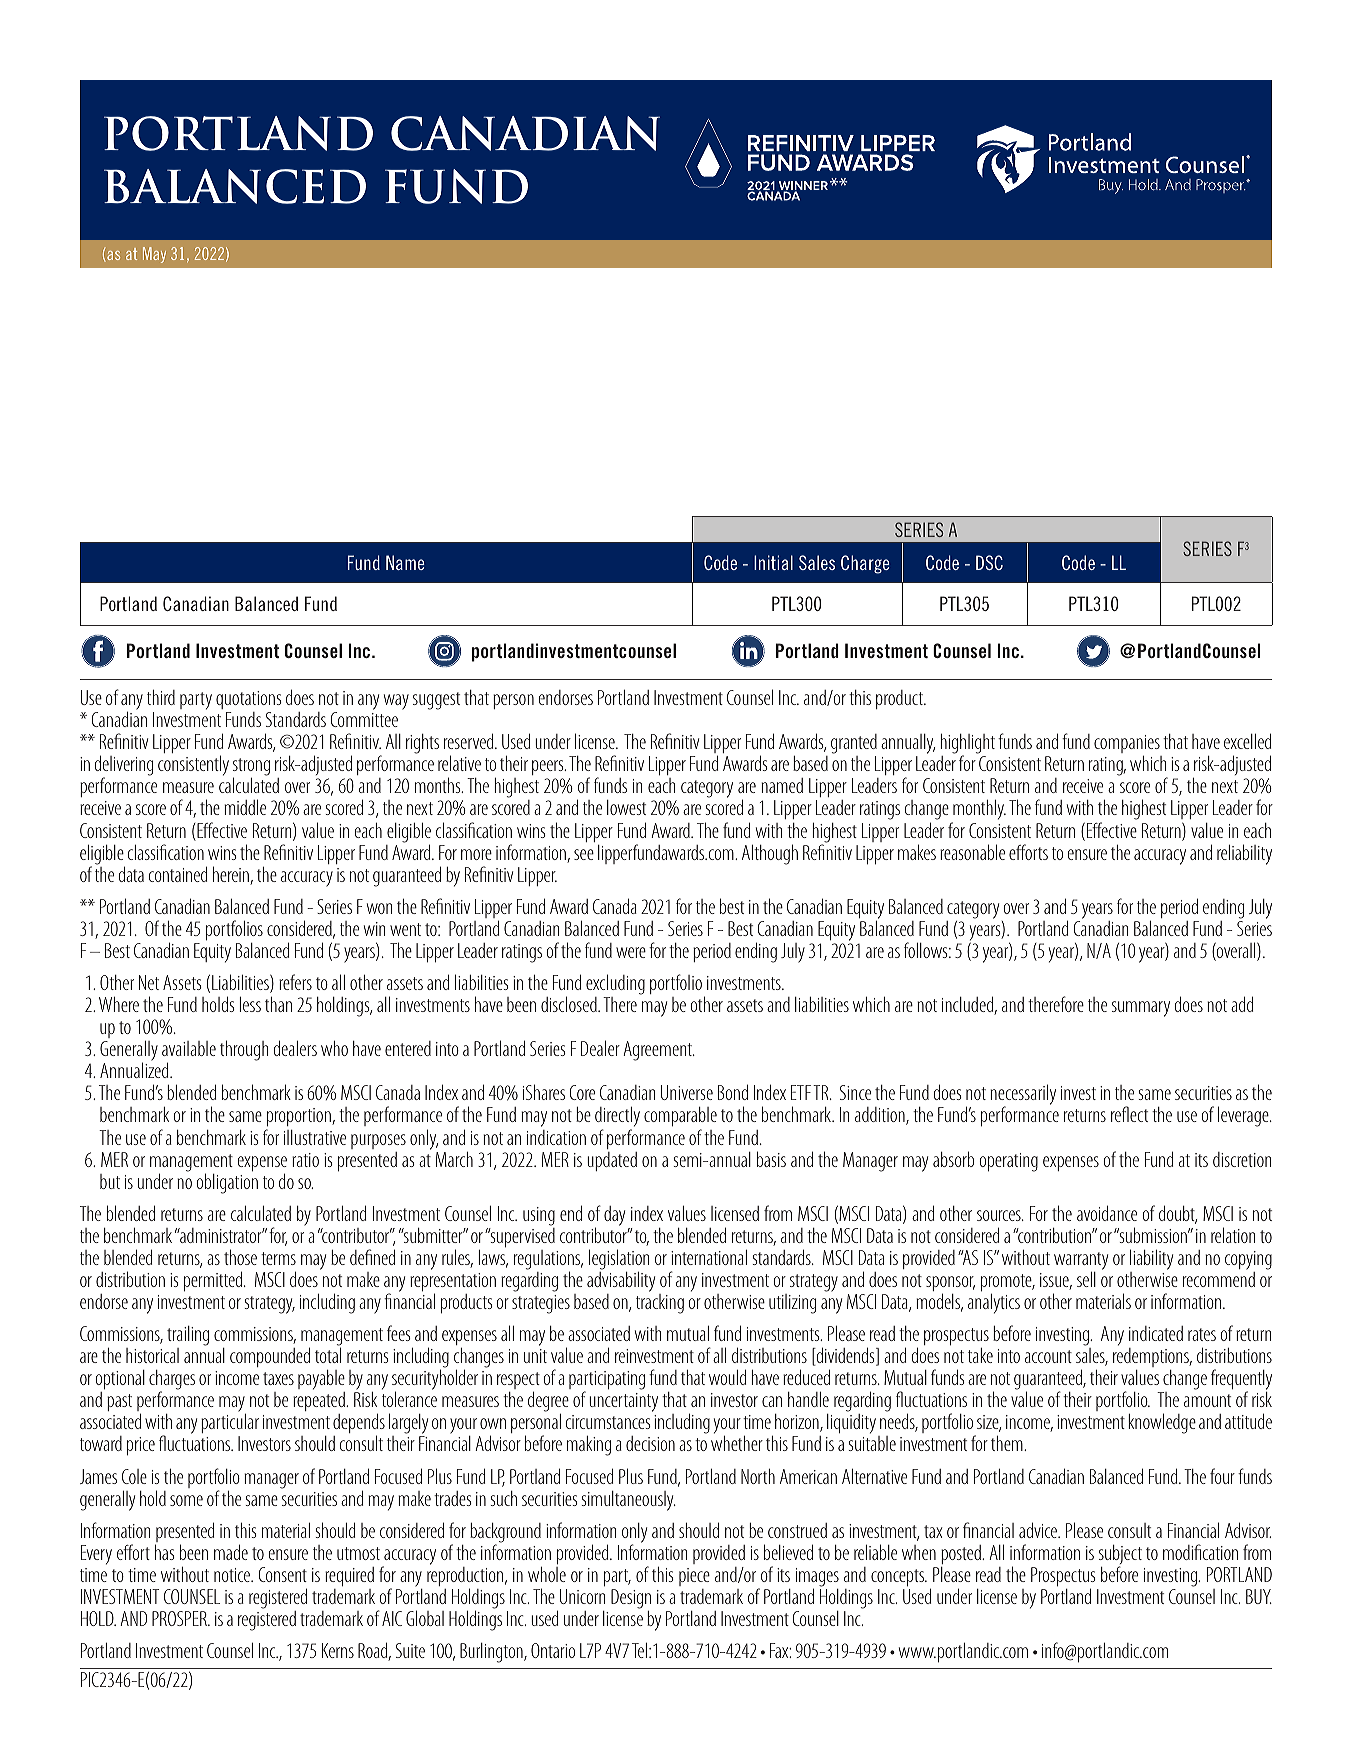 The width and height of the page is (1352, 1749). What do you see at coordinates (680, 1118) in the page?
I see `comparable` at bounding box center [680, 1118].
